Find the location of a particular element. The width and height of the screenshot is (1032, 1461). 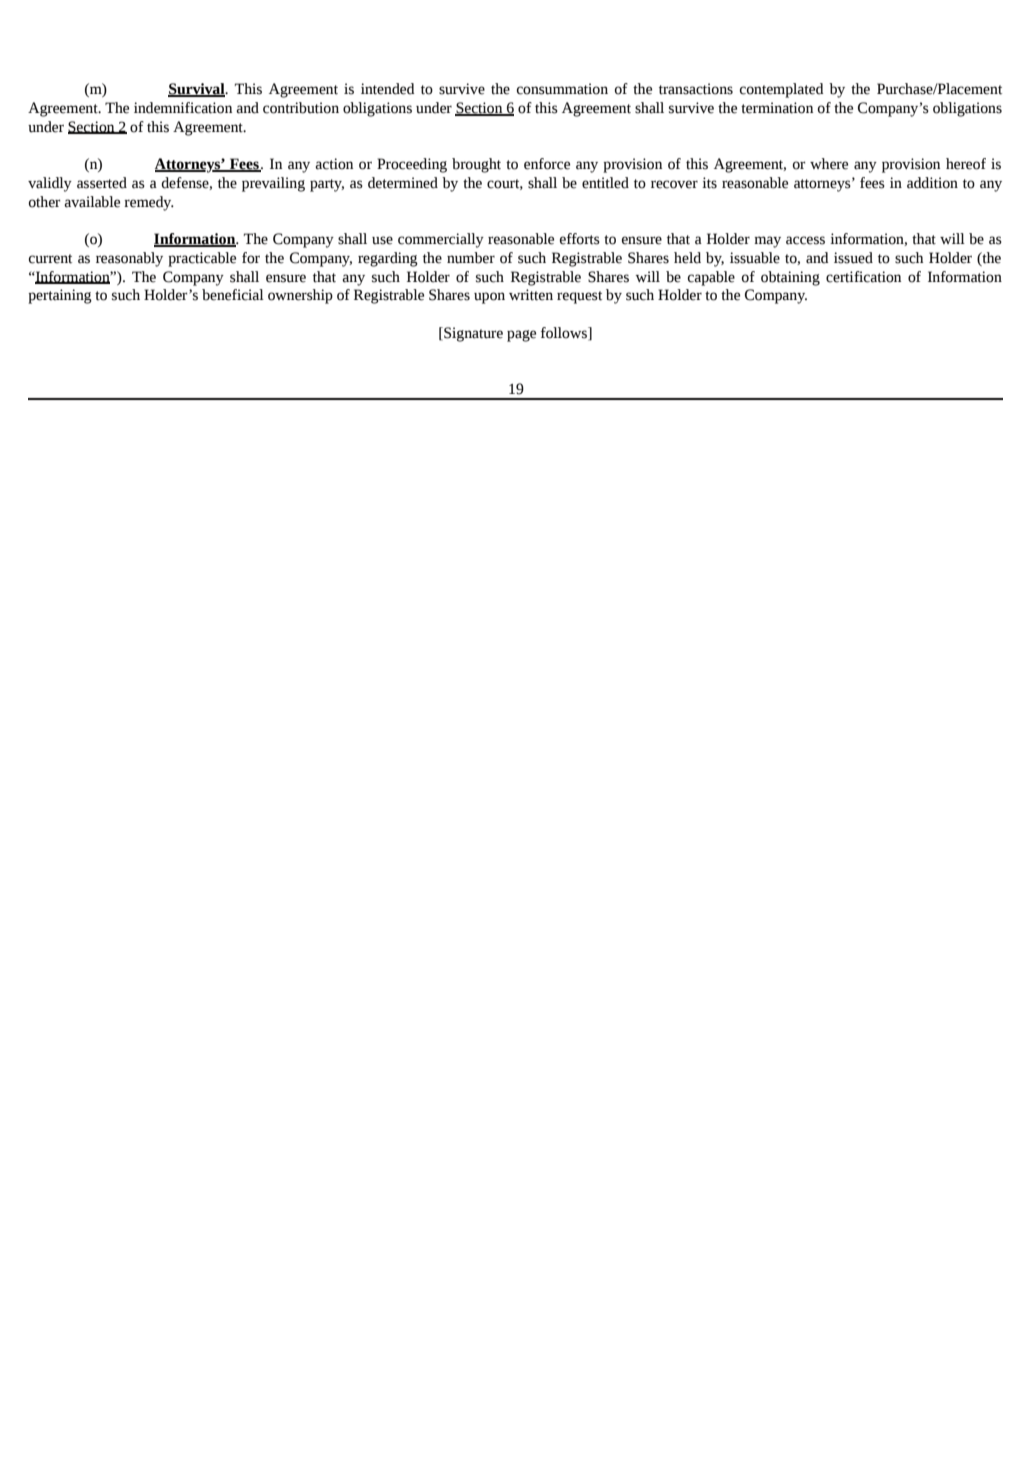

contemplated is located at coordinates (782, 90).
